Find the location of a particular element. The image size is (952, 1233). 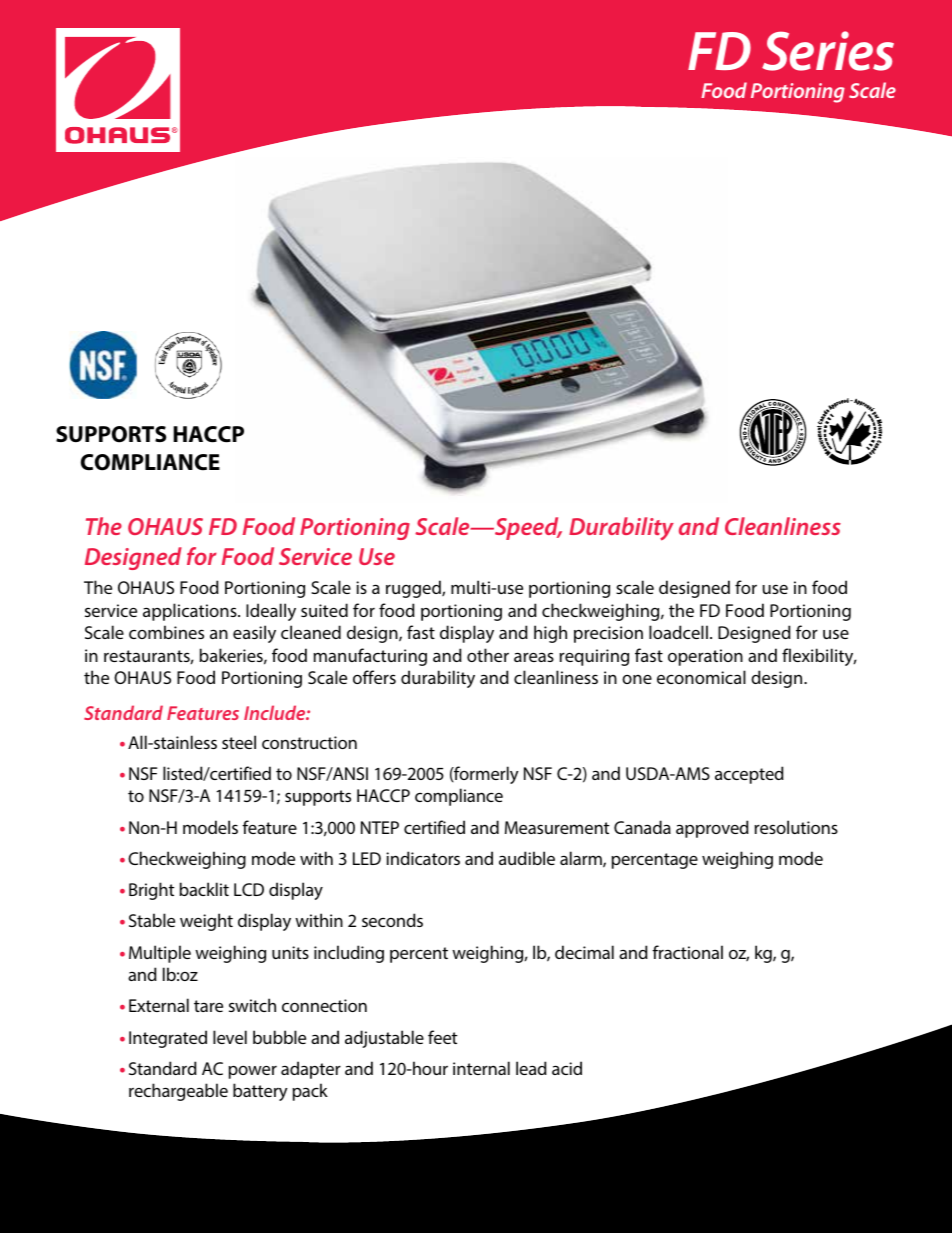

rugged is located at coordinates (414, 589).
